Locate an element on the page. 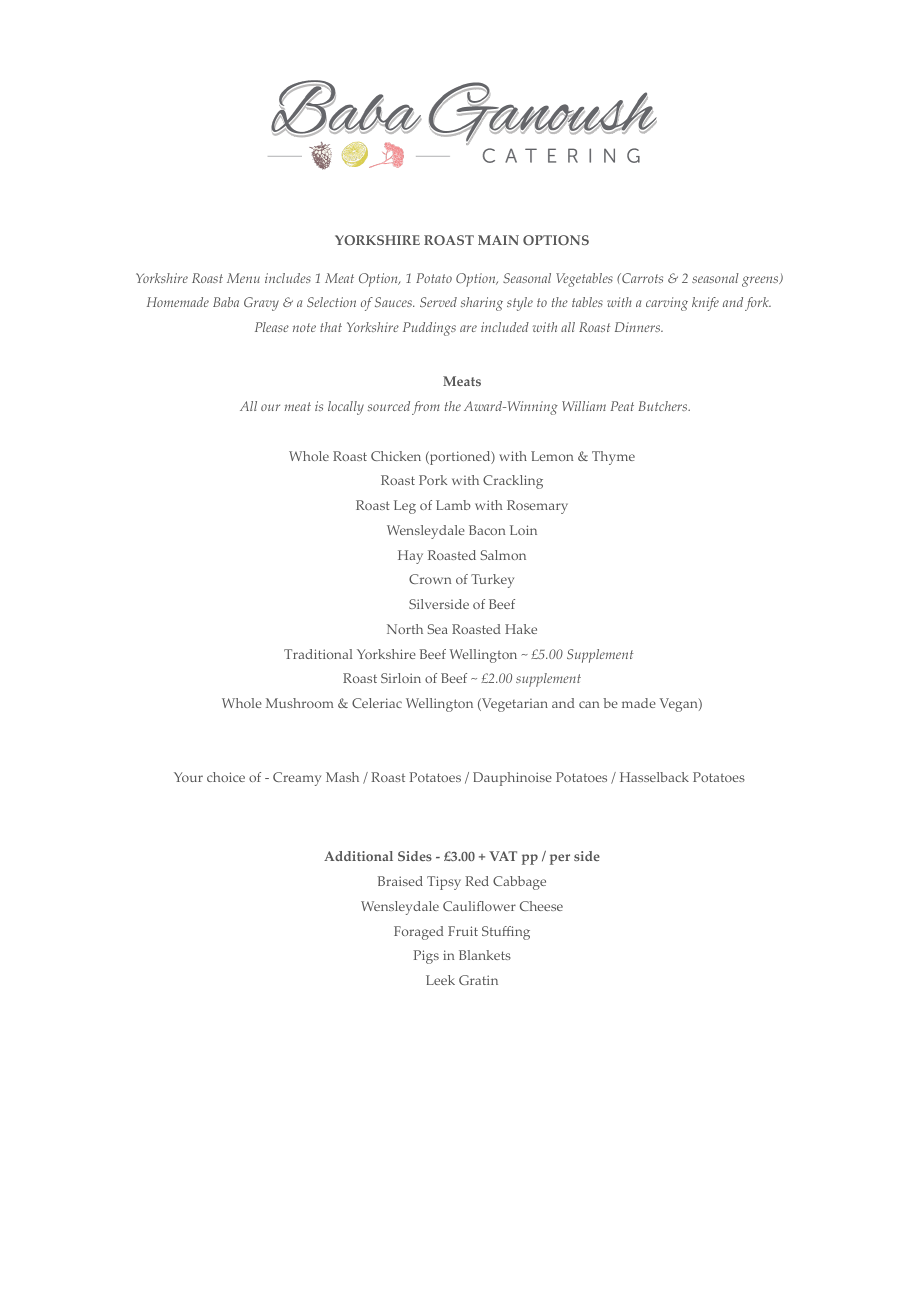 The width and height of the image is (924, 1307). Foraged is located at coordinates (418, 933).
